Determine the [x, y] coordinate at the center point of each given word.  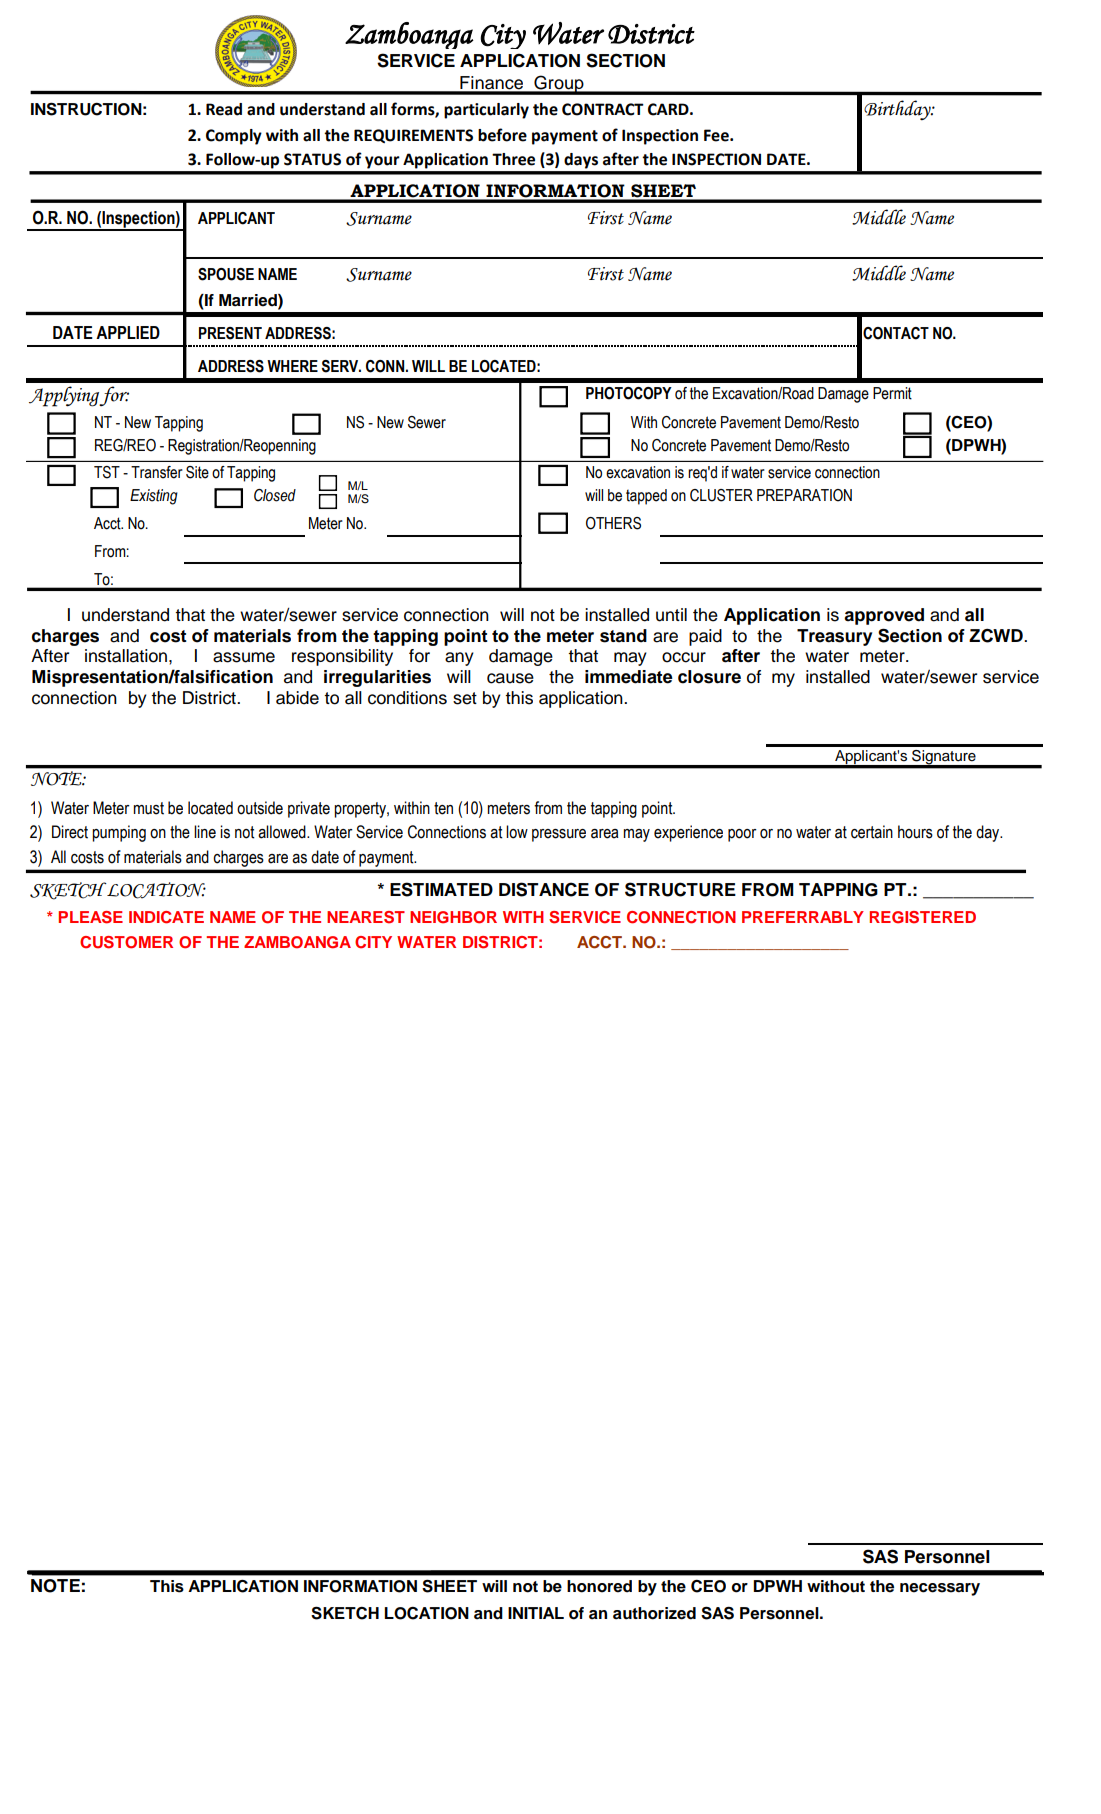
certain [872, 832]
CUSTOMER [126, 942]
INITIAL [536, 1613]
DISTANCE [544, 889]
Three [513, 159]
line [205, 832]
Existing [154, 497]
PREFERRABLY [803, 917]
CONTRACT [603, 109]
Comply [234, 137]
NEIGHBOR [453, 917]
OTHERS [613, 523]
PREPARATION [804, 495]
